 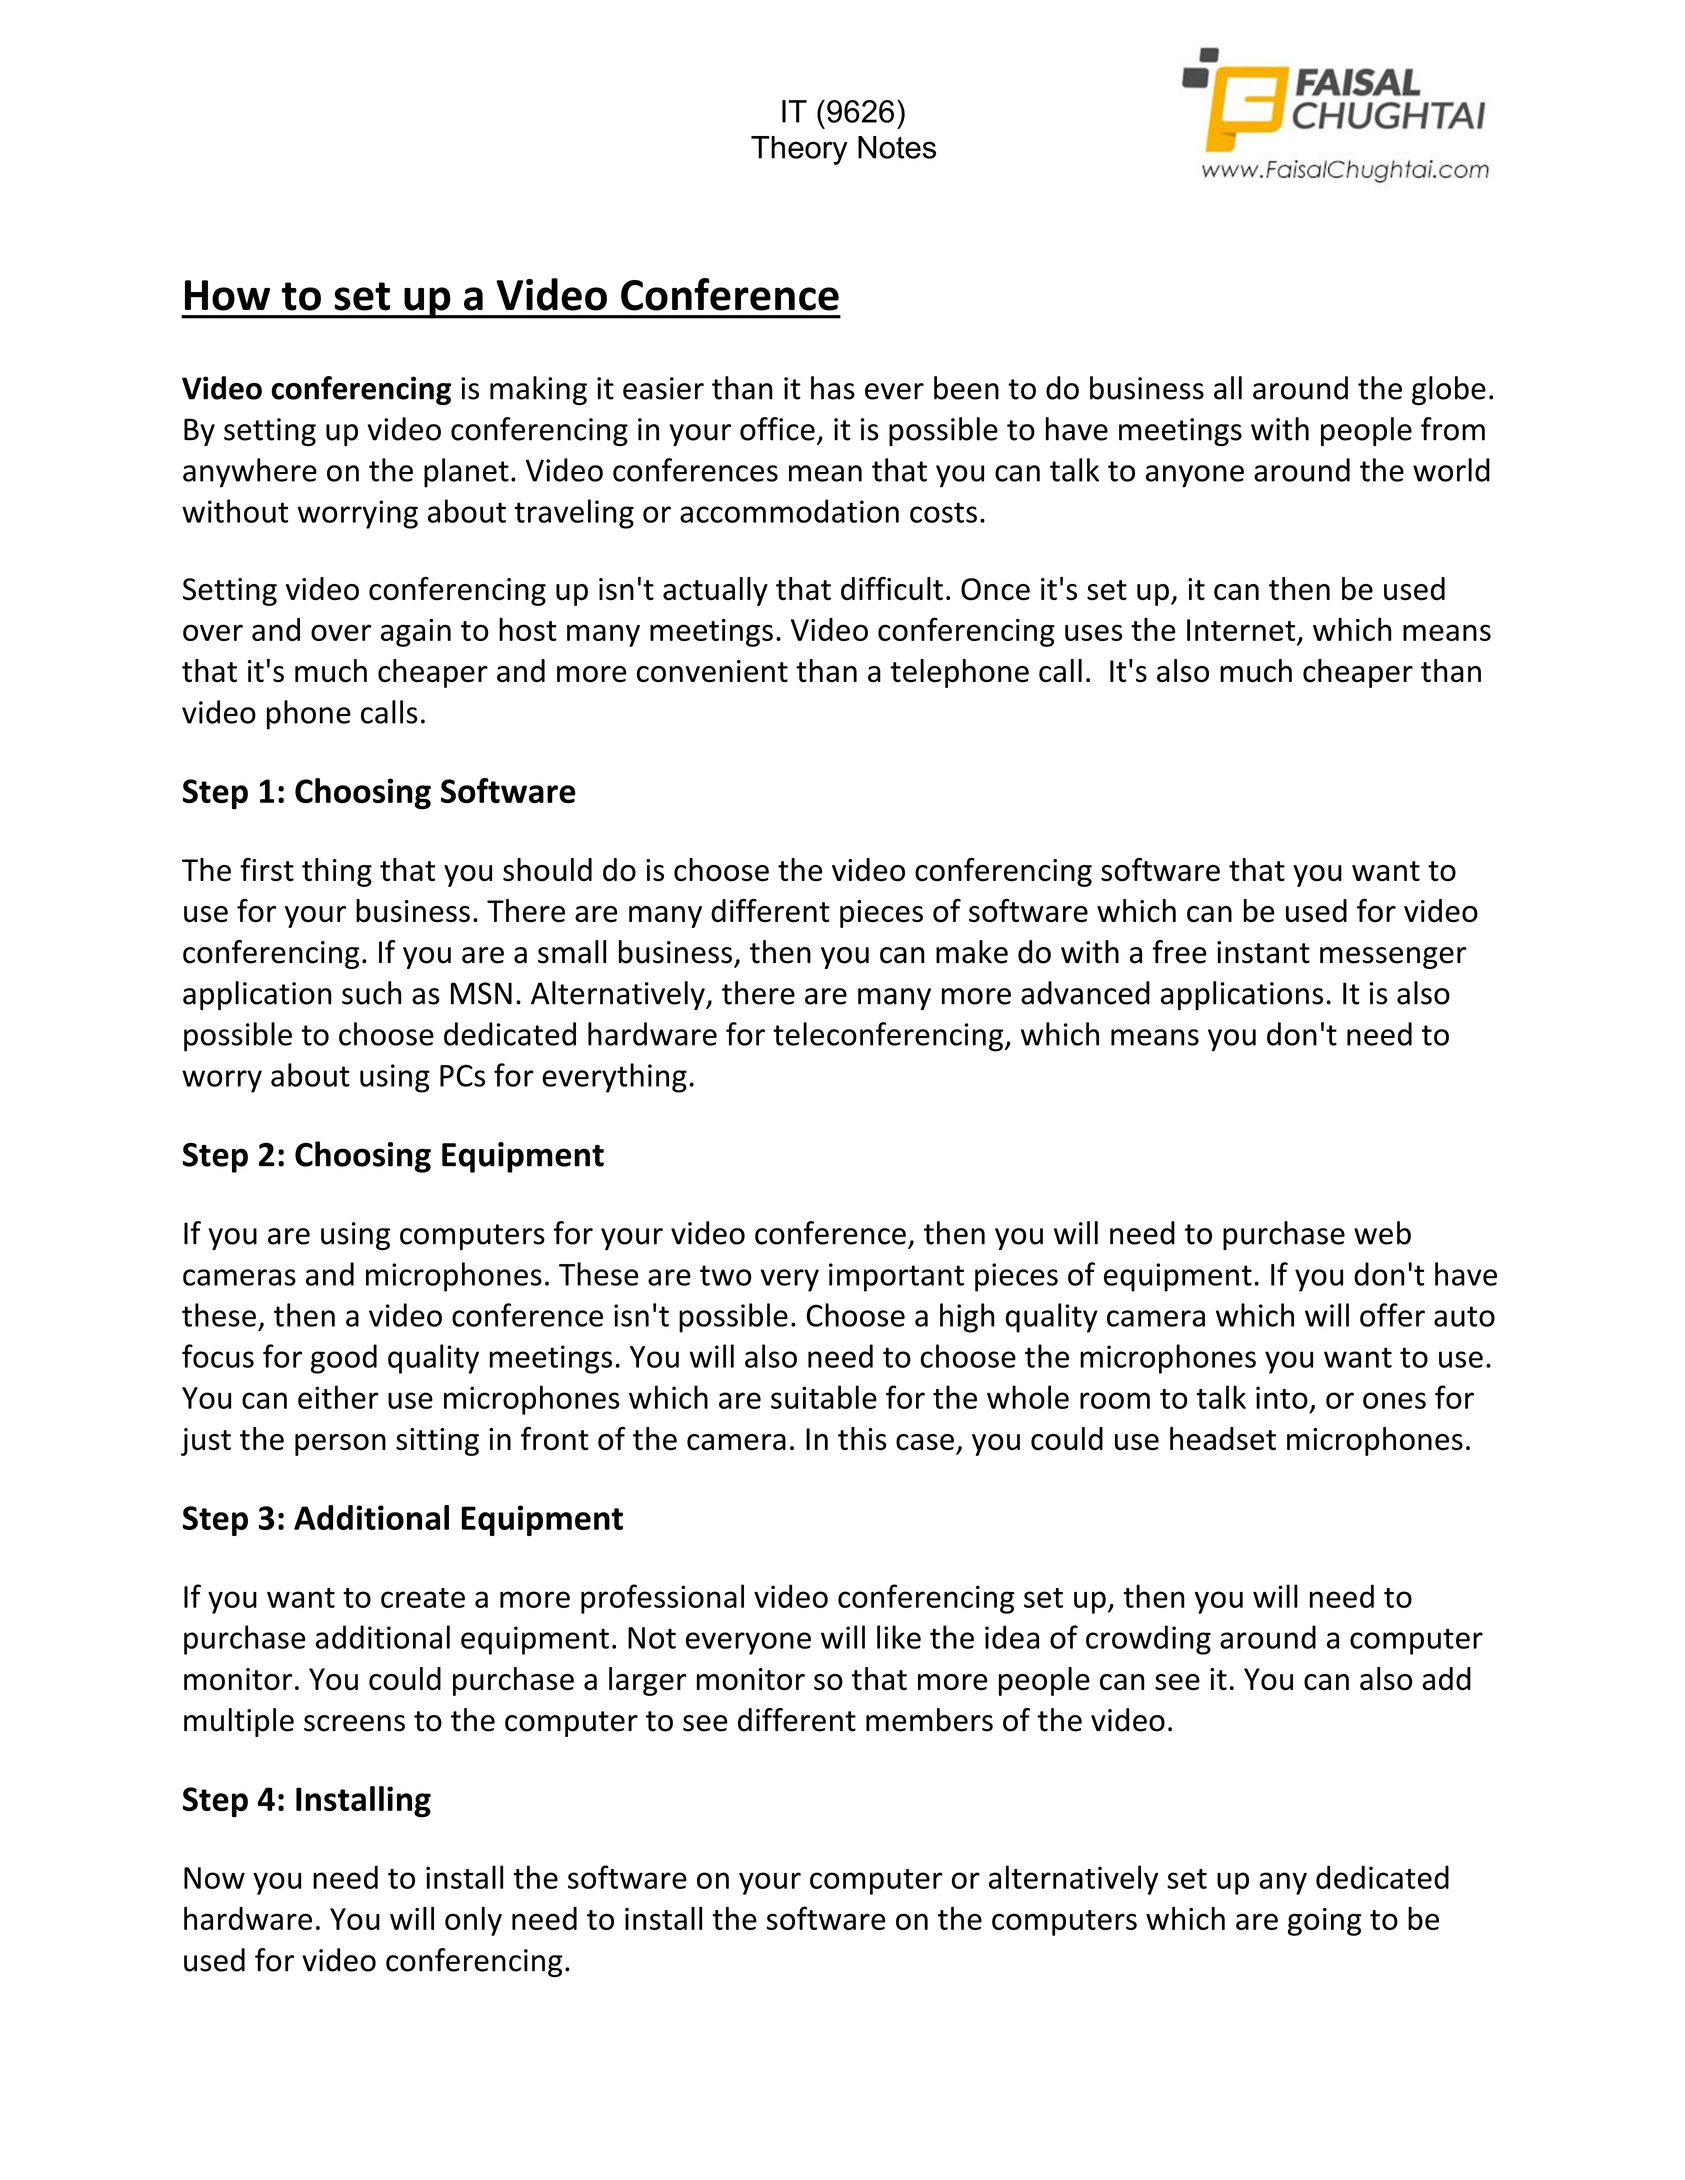 What do you see at coordinates (972, 952) in the image?
I see `make` at bounding box center [972, 952].
